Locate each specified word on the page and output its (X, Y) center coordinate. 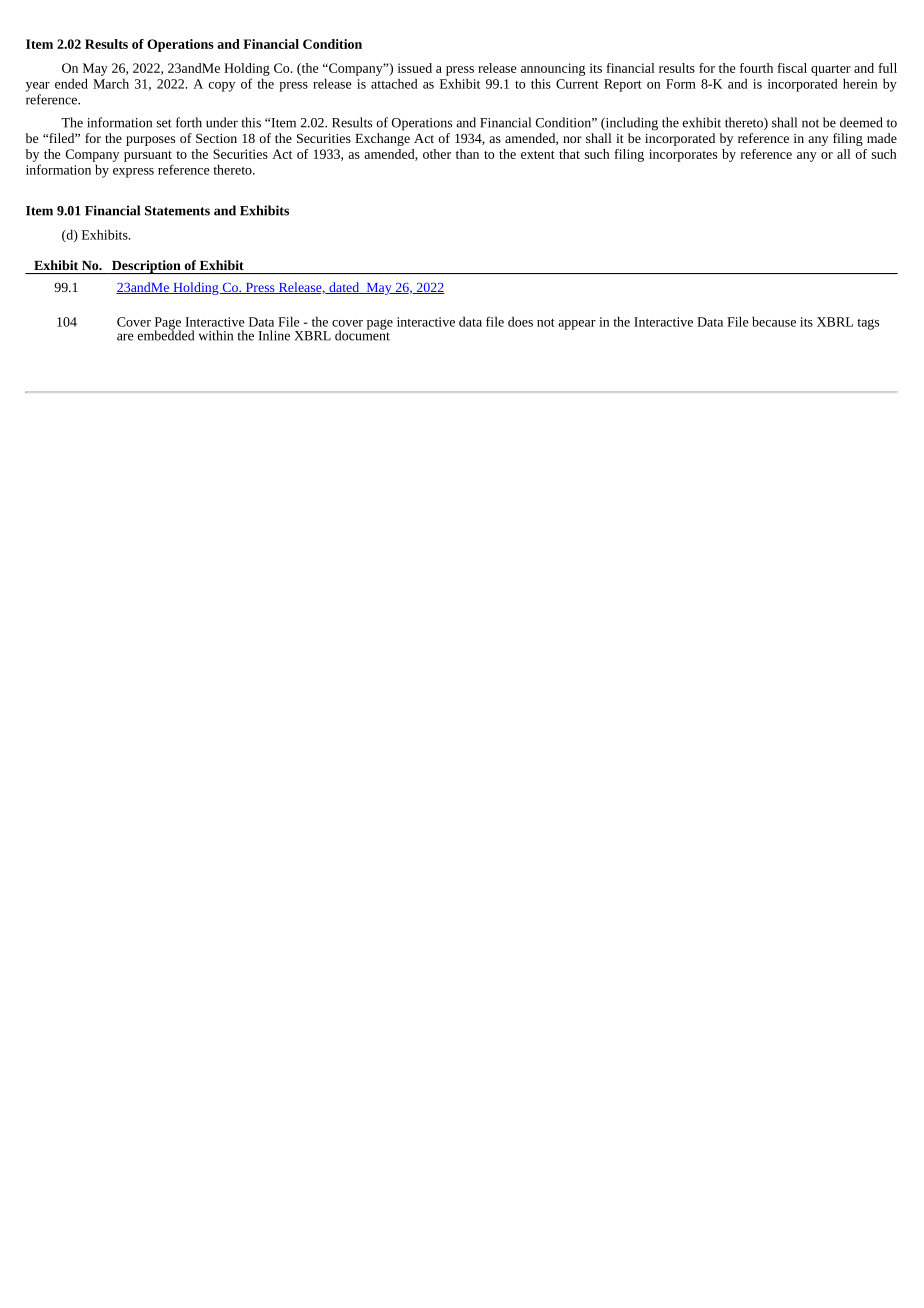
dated (344, 288)
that (569, 154)
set (164, 123)
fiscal (792, 68)
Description (146, 267)
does (520, 321)
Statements (177, 211)
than (467, 154)
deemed (861, 122)
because (774, 321)
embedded (166, 334)
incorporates (683, 155)
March (111, 83)
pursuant (148, 156)
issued (415, 68)
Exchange (382, 139)
